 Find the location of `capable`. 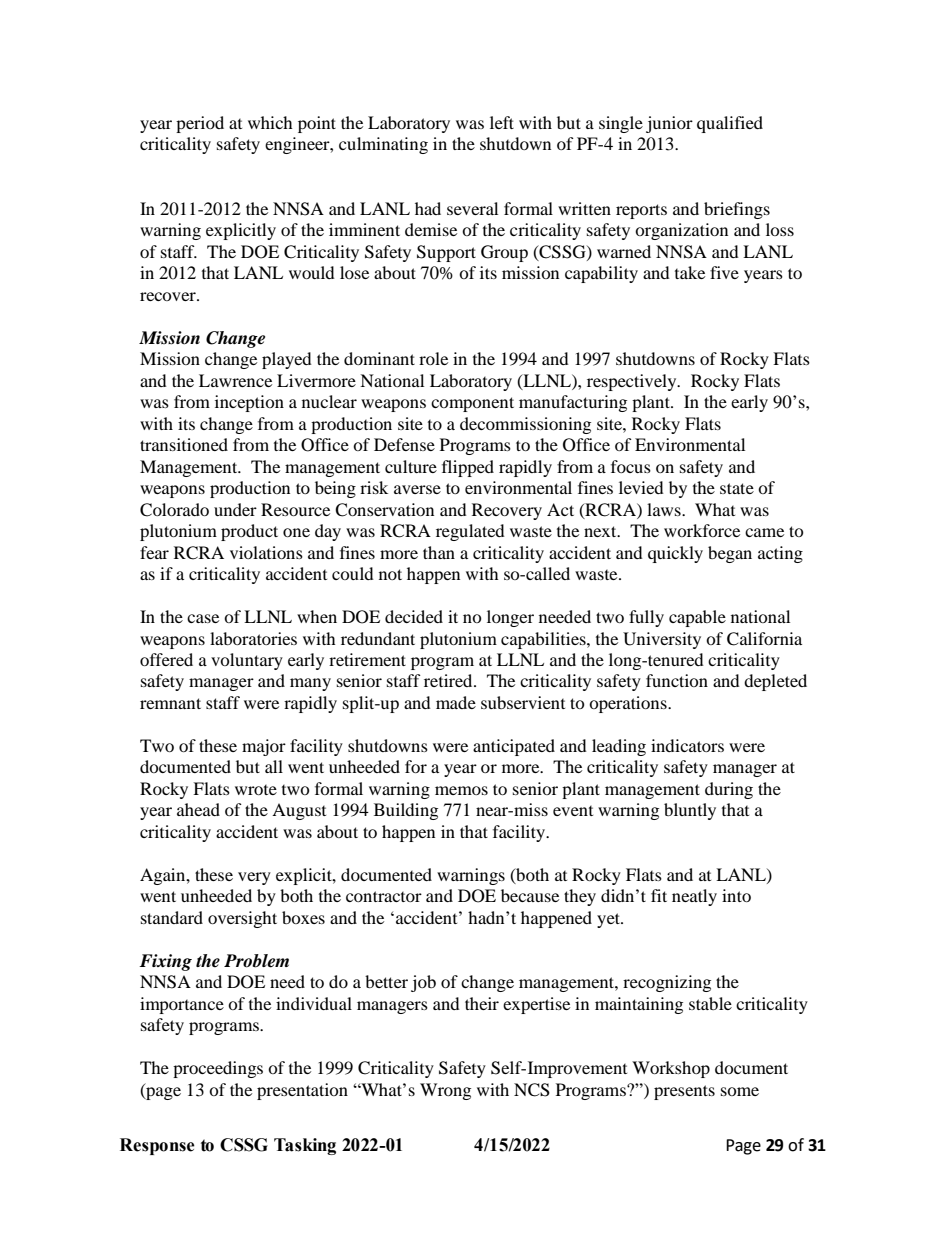

capable is located at coordinates (697, 618).
